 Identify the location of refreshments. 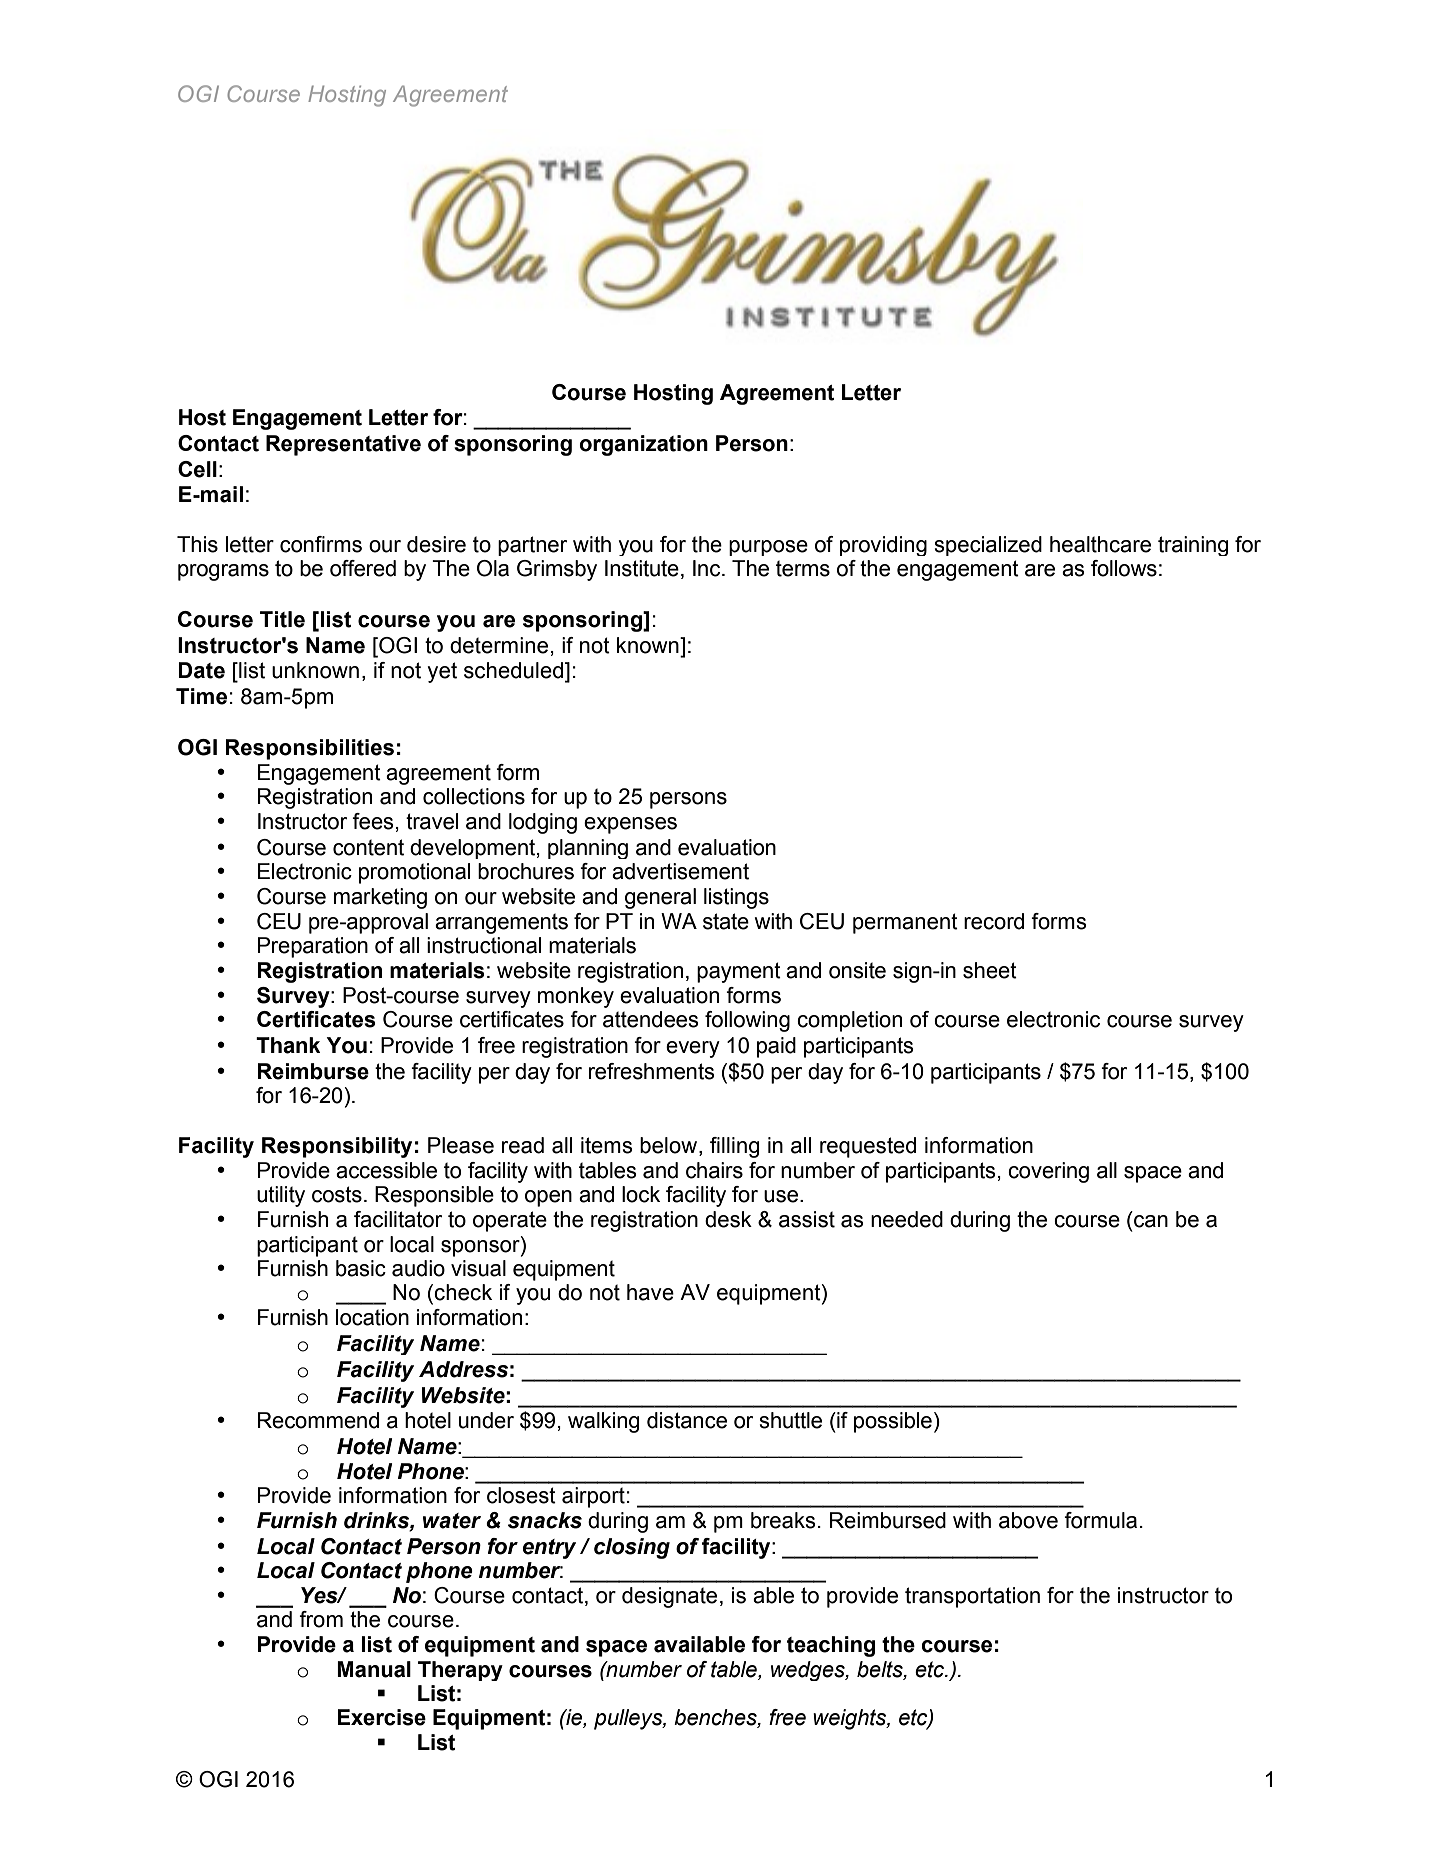
(652, 1071).
